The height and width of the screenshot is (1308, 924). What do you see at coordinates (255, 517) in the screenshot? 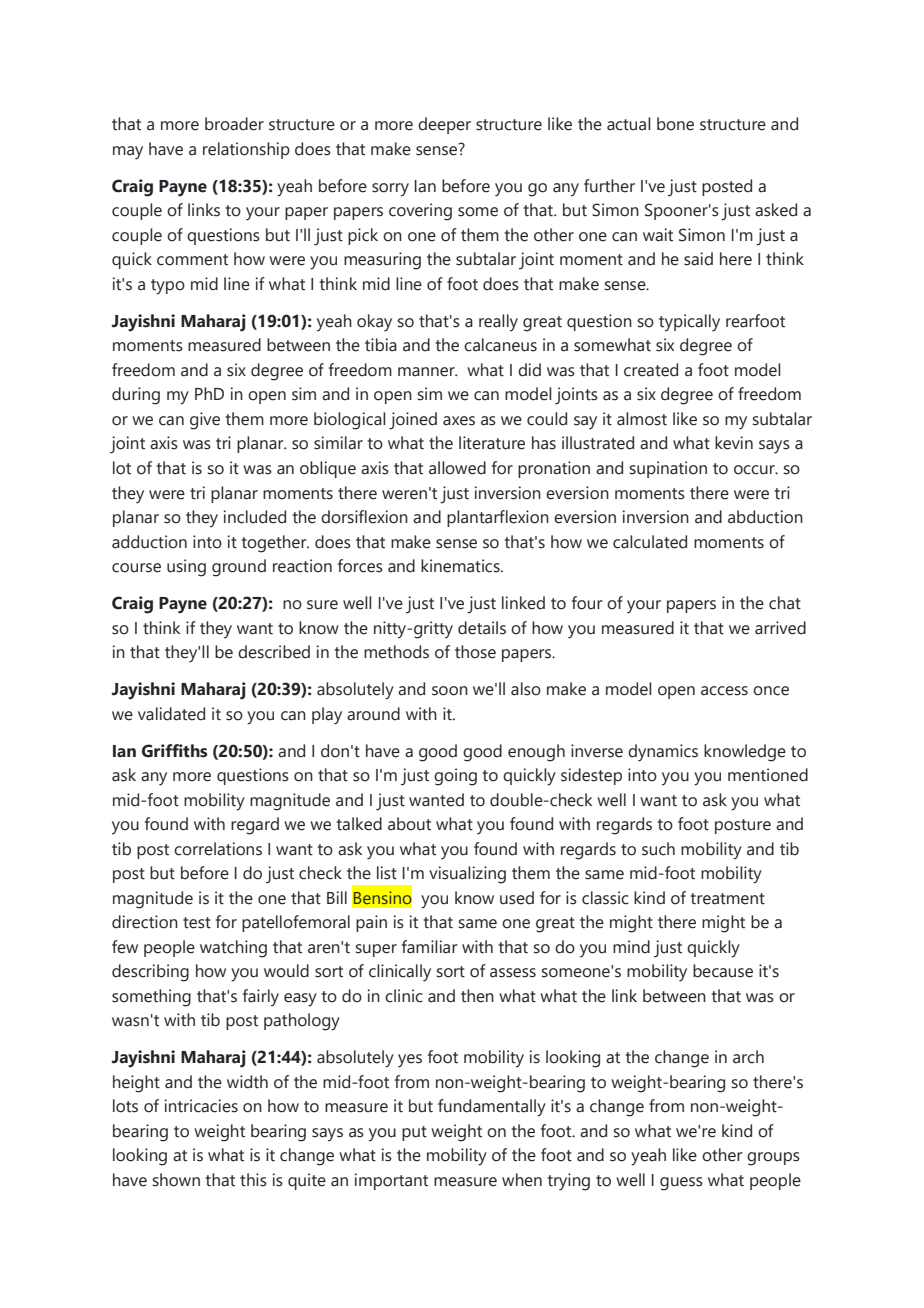
I see `included` at bounding box center [255, 517].
